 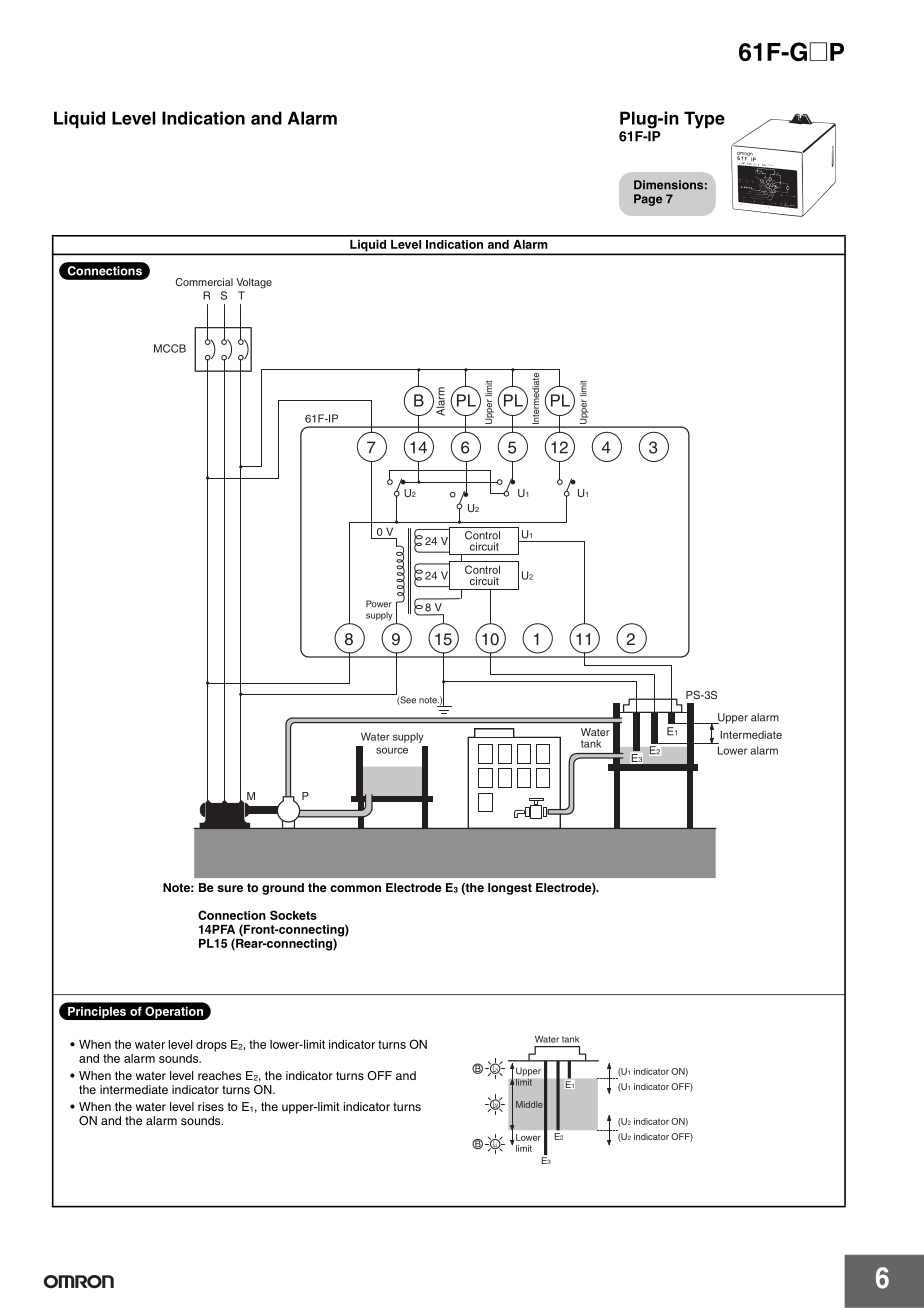 What do you see at coordinates (379, 604) in the screenshot?
I see `Power` at bounding box center [379, 604].
